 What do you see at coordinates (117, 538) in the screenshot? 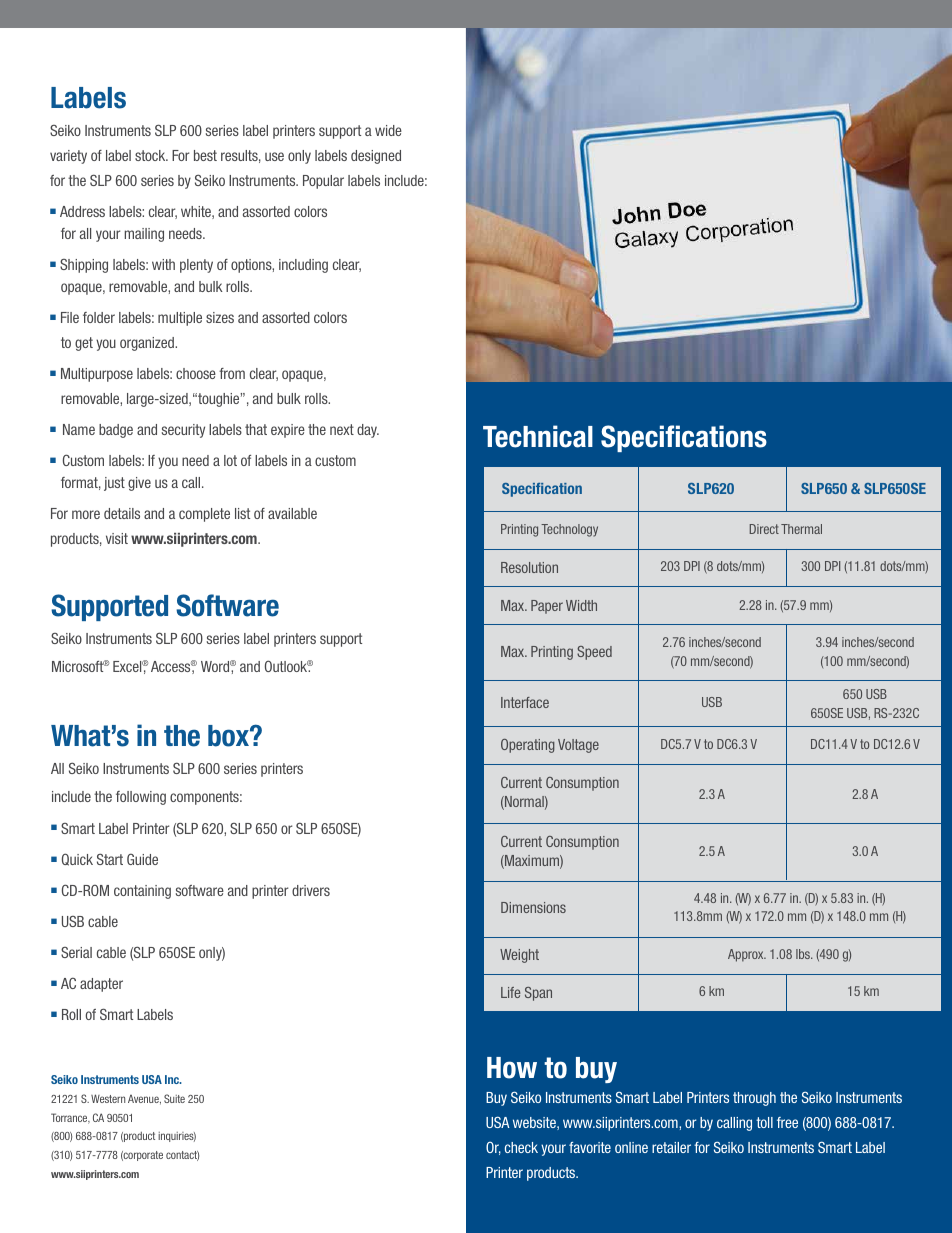
I see `visit` at bounding box center [117, 538].
